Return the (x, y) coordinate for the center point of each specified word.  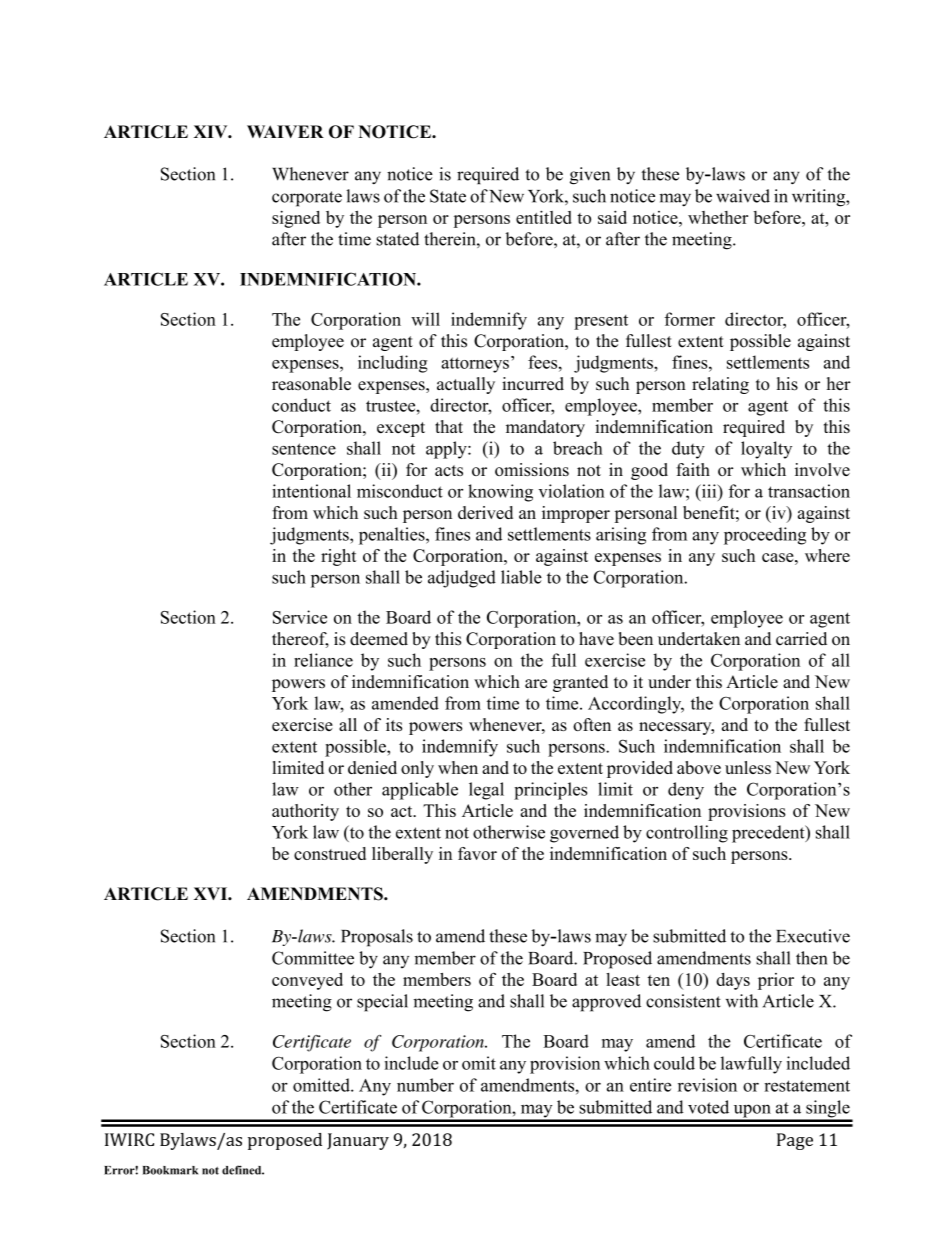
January (358, 1141)
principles (551, 791)
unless (748, 767)
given (590, 176)
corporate (307, 199)
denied (372, 767)
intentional (311, 491)
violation (571, 491)
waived (743, 196)
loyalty (766, 450)
